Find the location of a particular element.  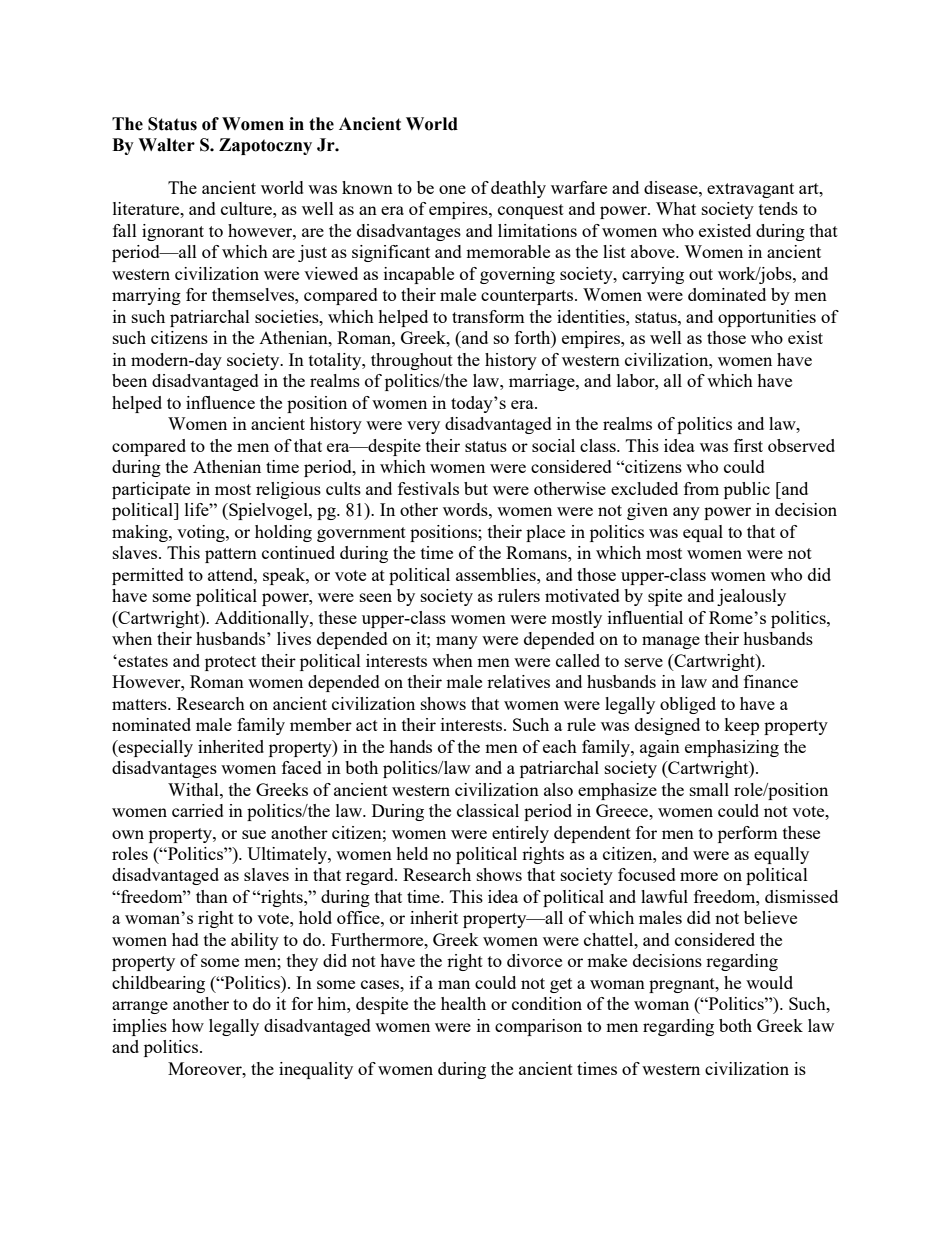

first is located at coordinates (748, 445).
